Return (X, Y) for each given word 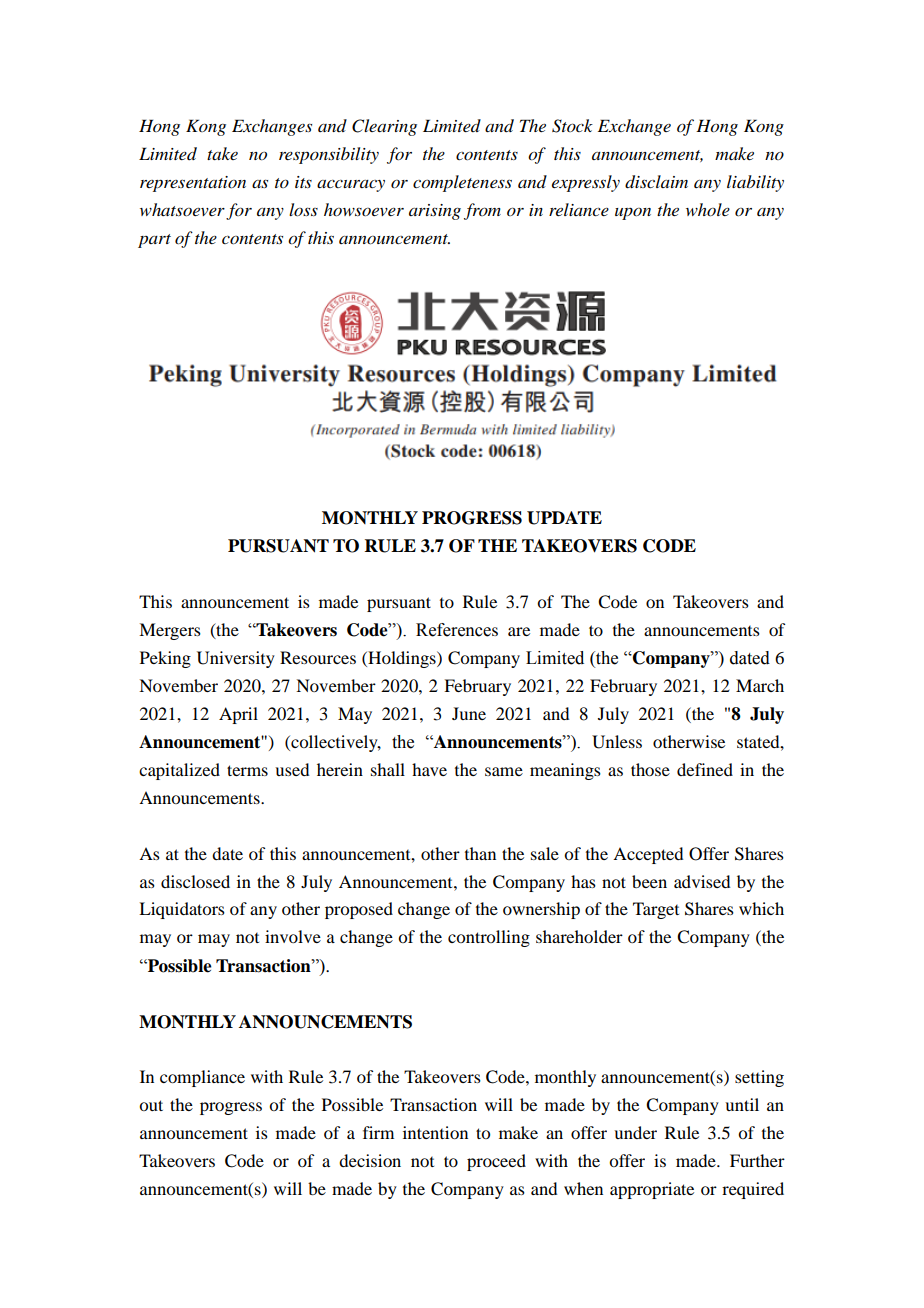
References (457, 630)
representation (193, 184)
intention (435, 1132)
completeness (462, 183)
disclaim (656, 182)
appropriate (652, 1190)
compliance (202, 1078)
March (760, 685)
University (236, 659)
